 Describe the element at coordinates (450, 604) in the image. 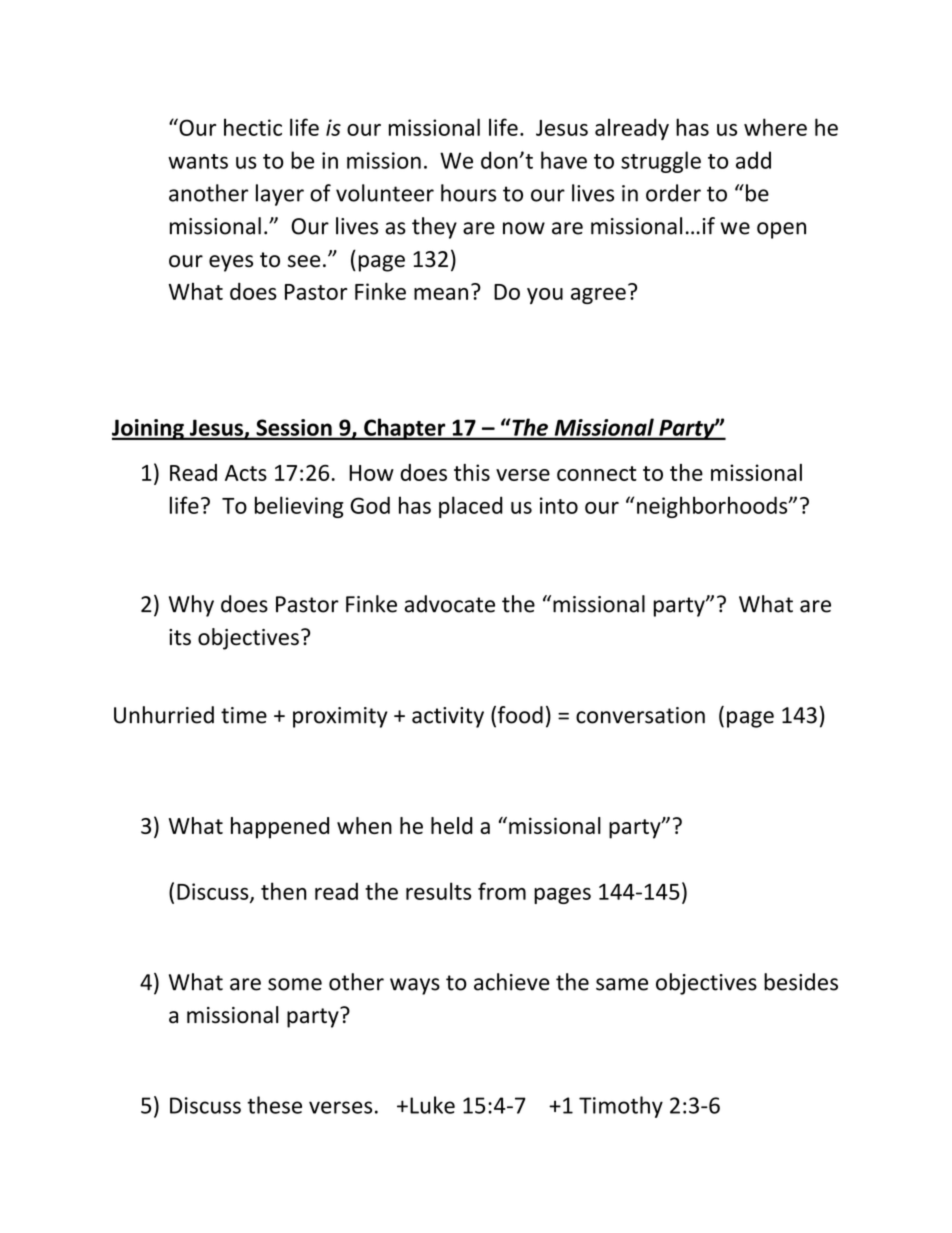

I see `advocate` at that location.
